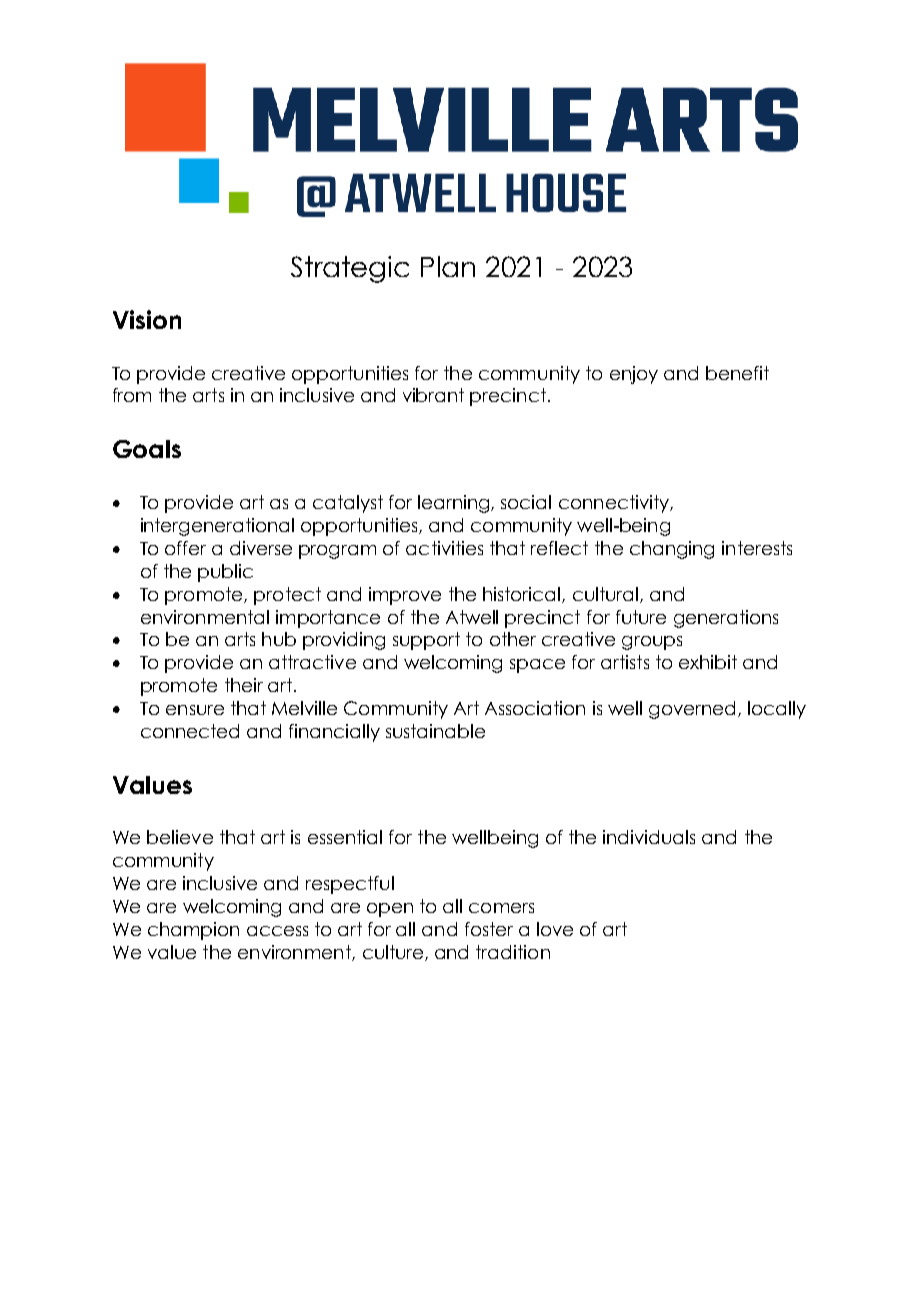 This document has width=924, height=1308. I want to click on foster, so click(489, 929).
